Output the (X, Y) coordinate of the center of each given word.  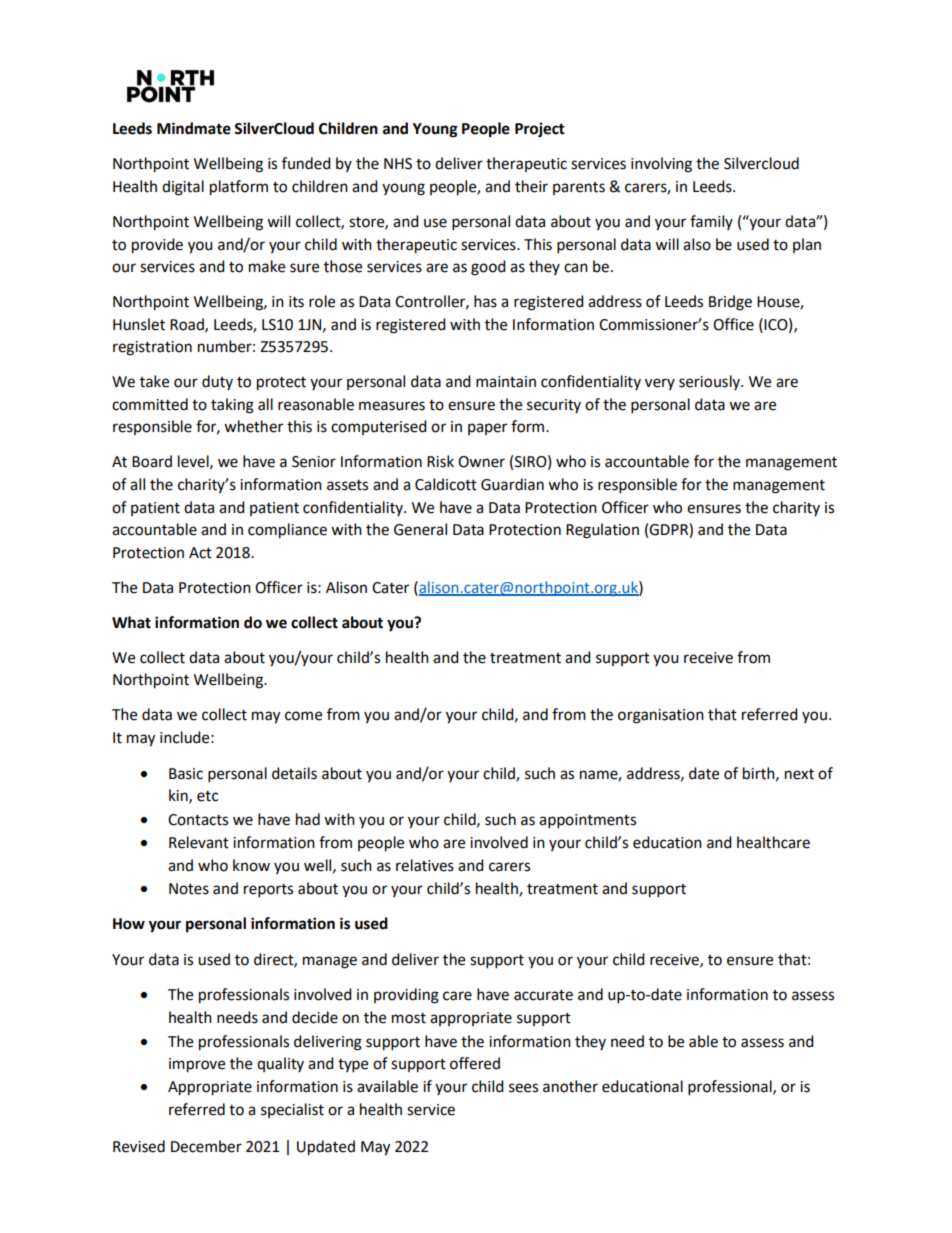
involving (661, 165)
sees (523, 1088)
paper (487, 429)
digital (183, 188)
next (799, 774)
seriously (710, 382)
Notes (189, 889)
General (420, 529)
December (206, 1146)
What (131, 622)
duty (217, 382)
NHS (398, 164)
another (570, 1086)
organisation (661, 716)
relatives (425, 865)
